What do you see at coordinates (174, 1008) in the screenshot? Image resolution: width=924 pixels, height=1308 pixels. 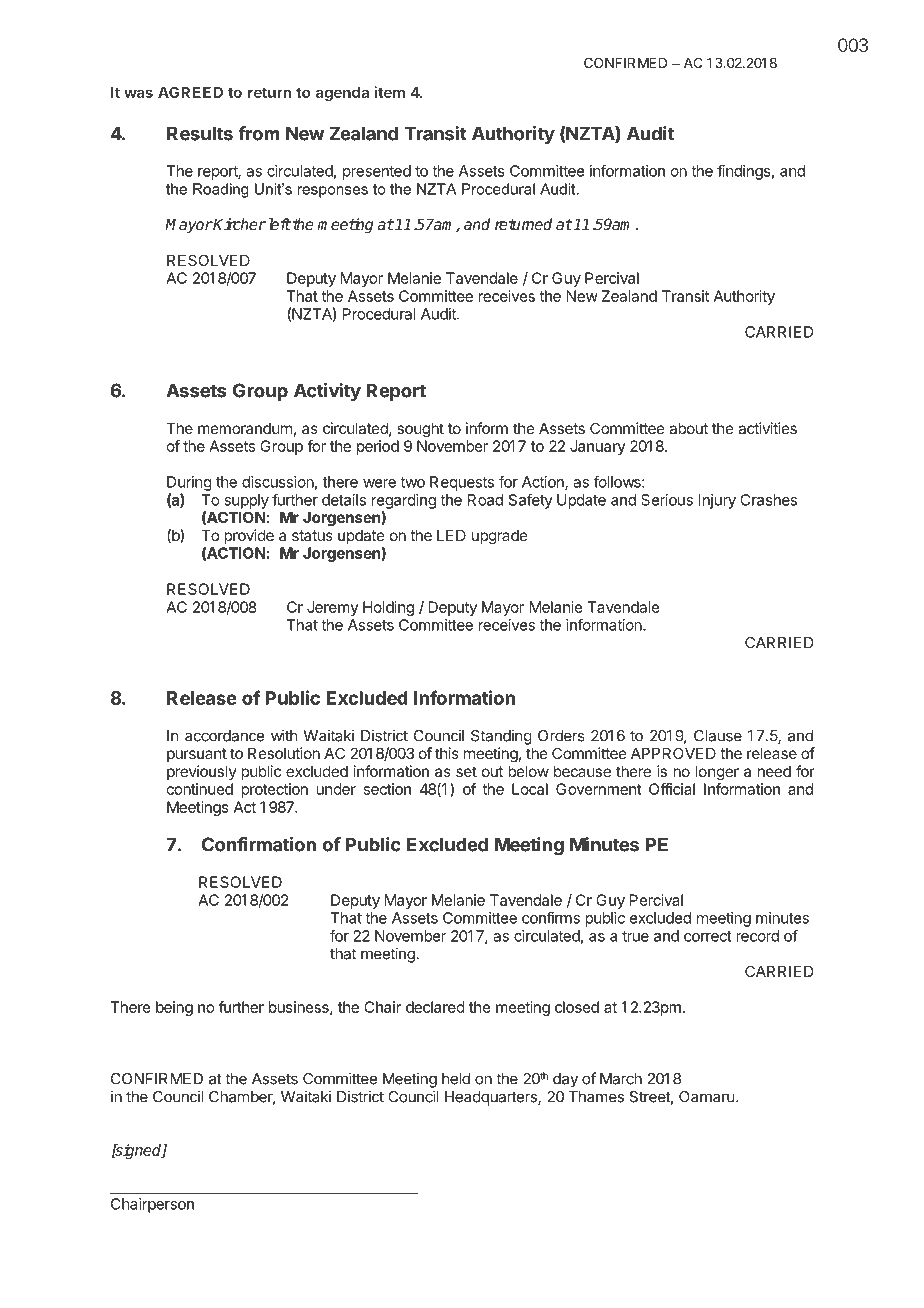 I see `being` at bounding box center [174, 1008].
